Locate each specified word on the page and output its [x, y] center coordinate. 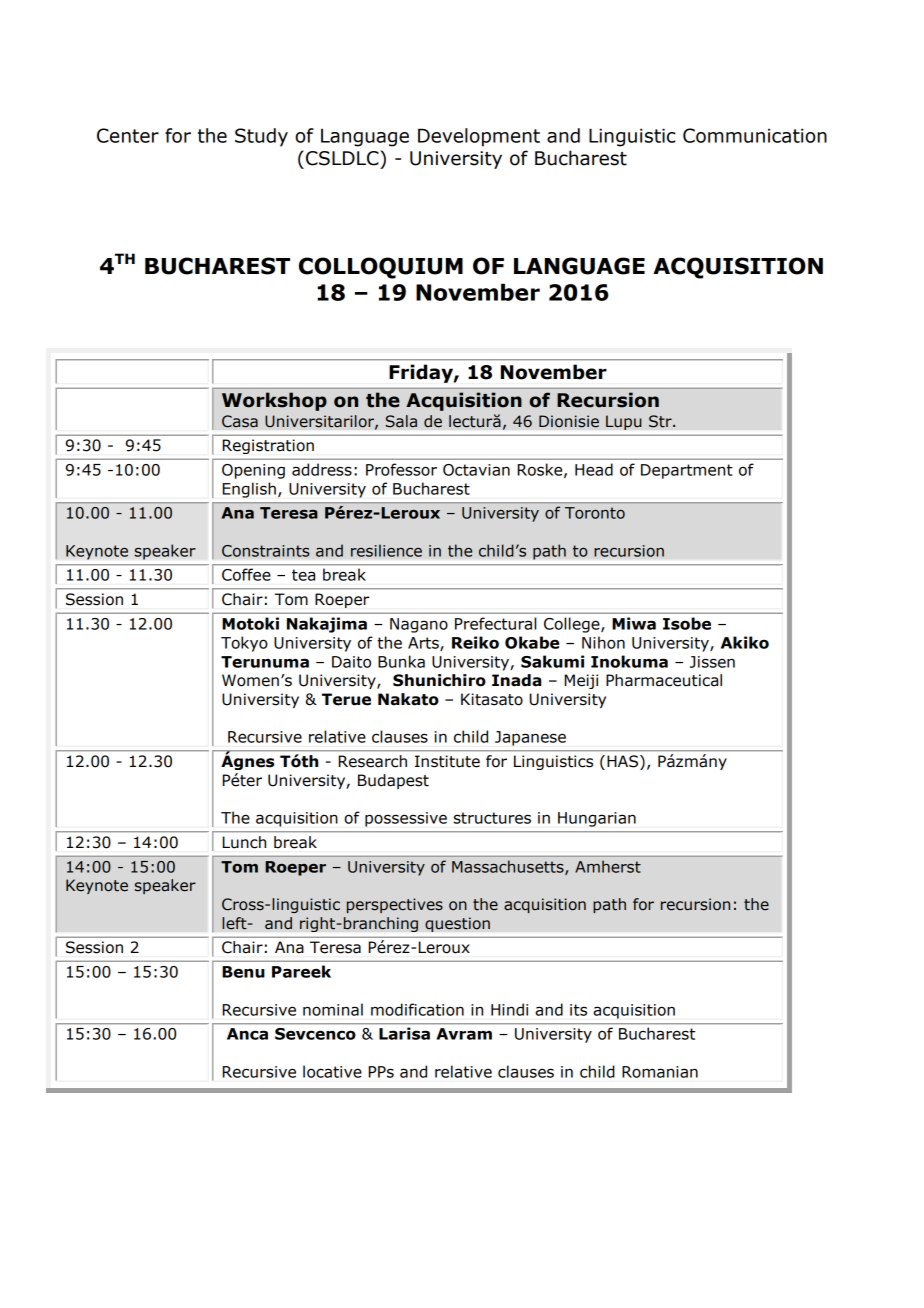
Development [479, 137]
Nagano [419, 625]
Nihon [603, 642]
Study [261, 137]
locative [332, 1071]
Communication [755, 135]
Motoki [250, 623]
